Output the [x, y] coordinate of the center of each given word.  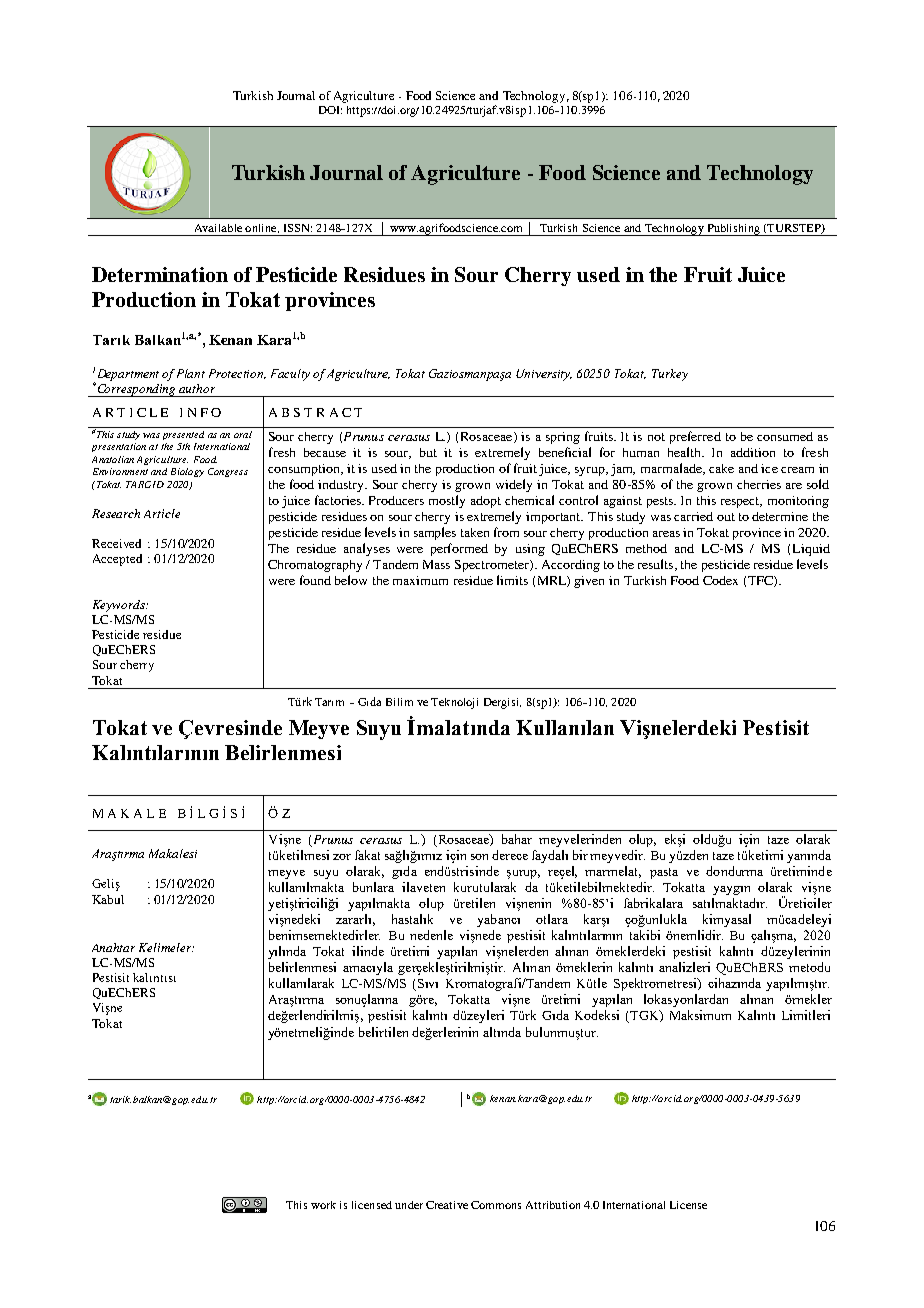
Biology [187, 472]
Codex [720, 580]
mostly [447, 501]
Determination [160, 274]
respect [741, 502]
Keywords [120, 606]
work [323, 1205]
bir [580, 855]
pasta [664, 873]
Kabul [108, 899]
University [544, 375]
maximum [420, 580]
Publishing [733, 230]
